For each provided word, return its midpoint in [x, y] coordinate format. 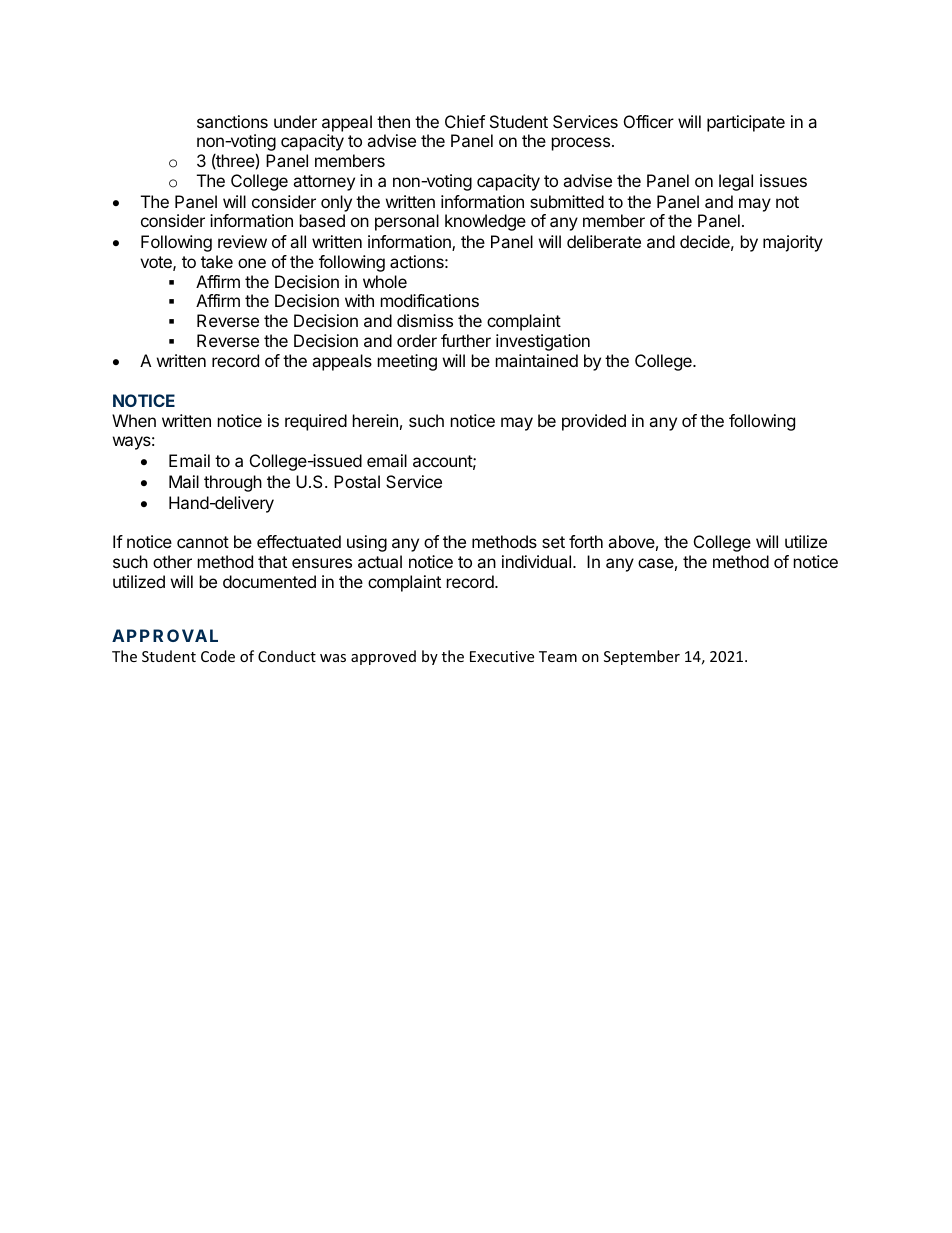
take [217, 261]
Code [218, 656]
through [233, 483]
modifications [430, 300]
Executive [502, 656]
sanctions [232, 121]
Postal [357, 481]
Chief [465, 121]
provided [594, 422]
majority [793, 243]
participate [746, 123]
